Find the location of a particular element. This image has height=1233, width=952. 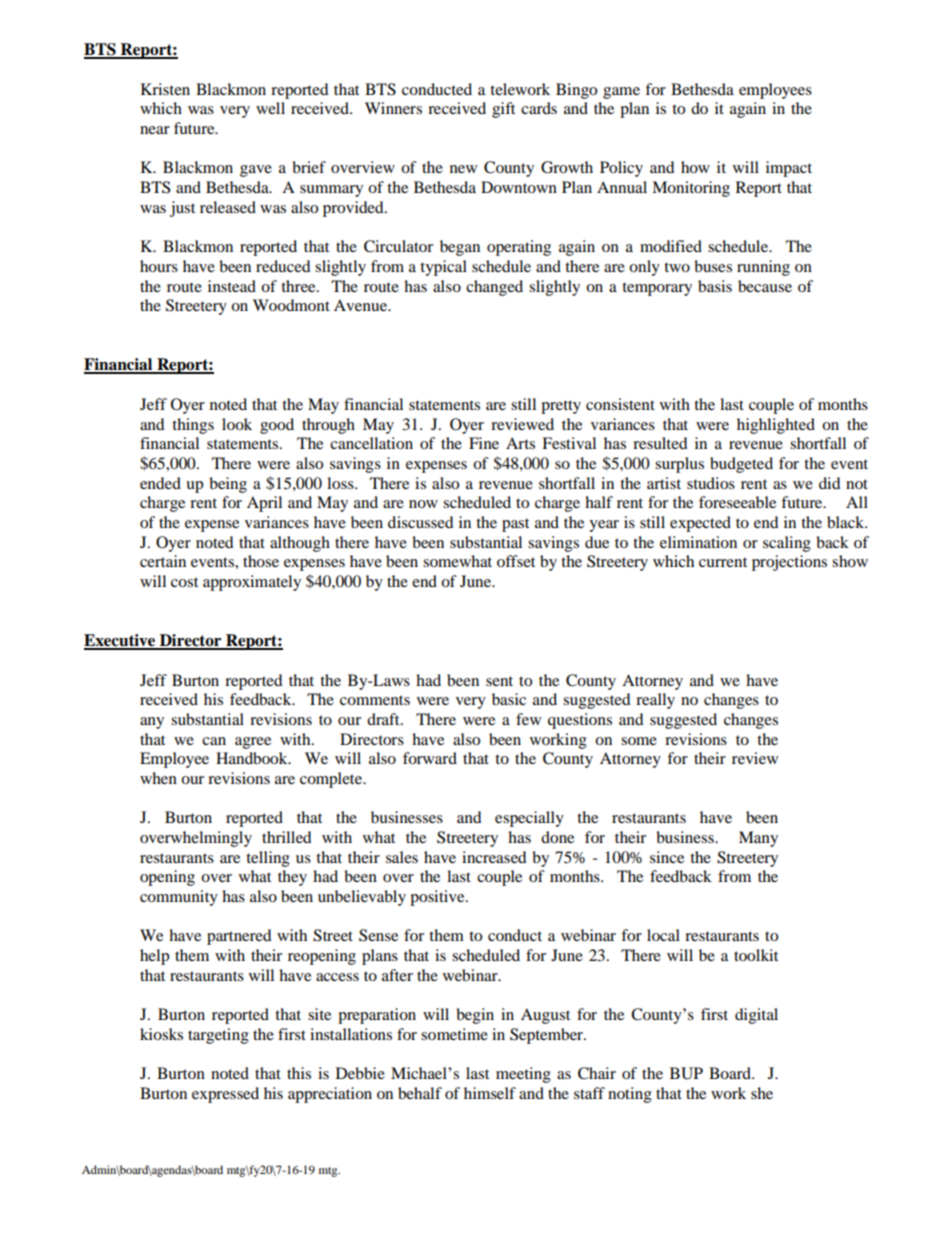

impact is located at coordinates (789, 169).
